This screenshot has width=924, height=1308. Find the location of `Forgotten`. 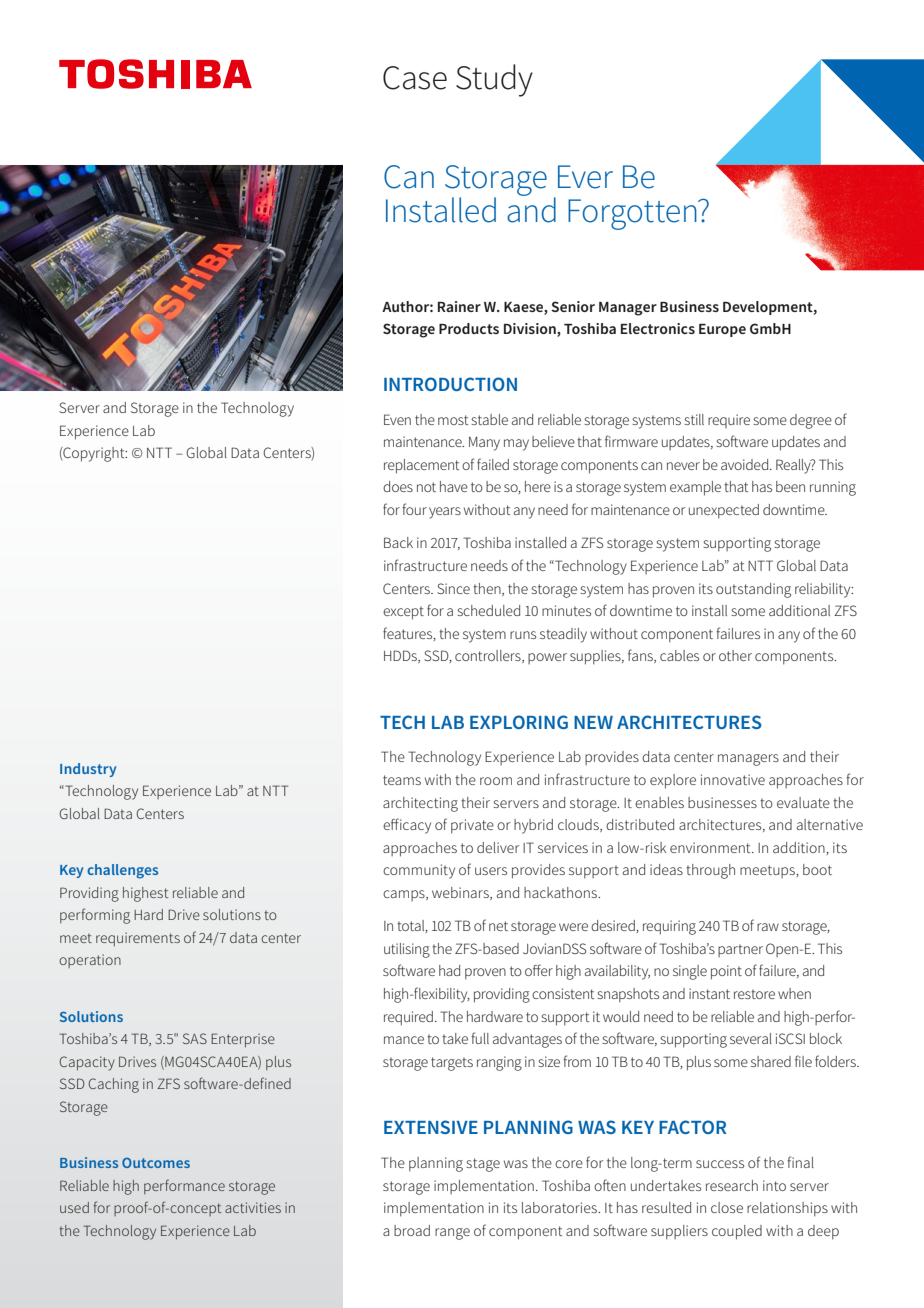

Forgotten is located at coordinates (633, 214).
